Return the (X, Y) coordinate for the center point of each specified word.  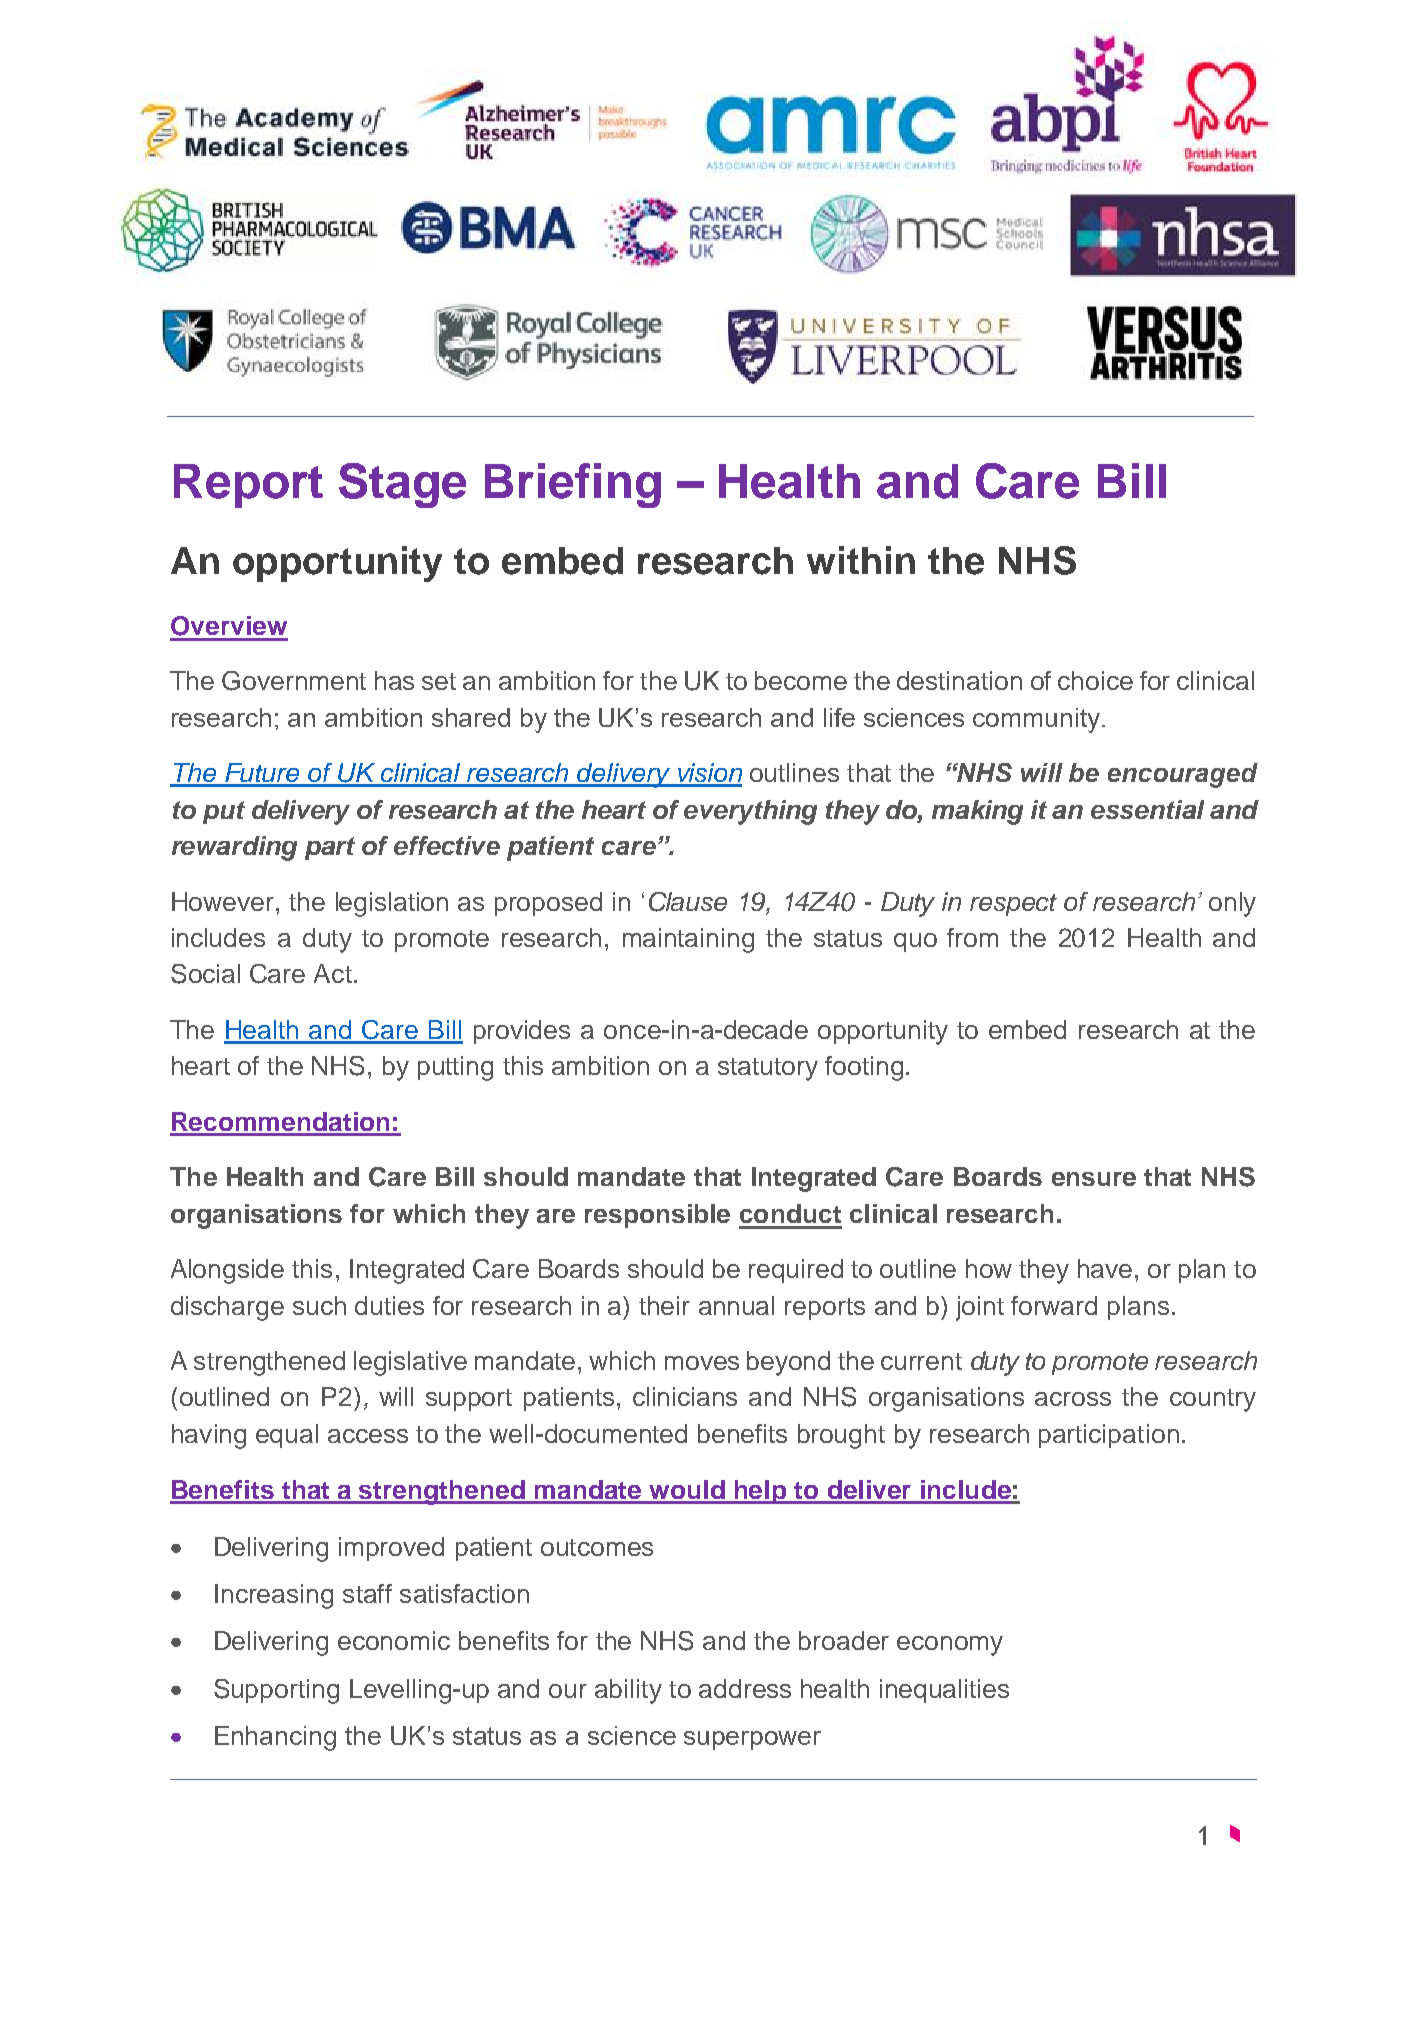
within (861, 560)
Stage (402, 485)
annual (736, 1305)
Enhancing (275, 1738)
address (745, 1688)
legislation (392, 904)
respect (1013, 905)
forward (1054, 1305)
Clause (688, 902)
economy (950, 1646)
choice (1095, 680)
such (319, 1305)
